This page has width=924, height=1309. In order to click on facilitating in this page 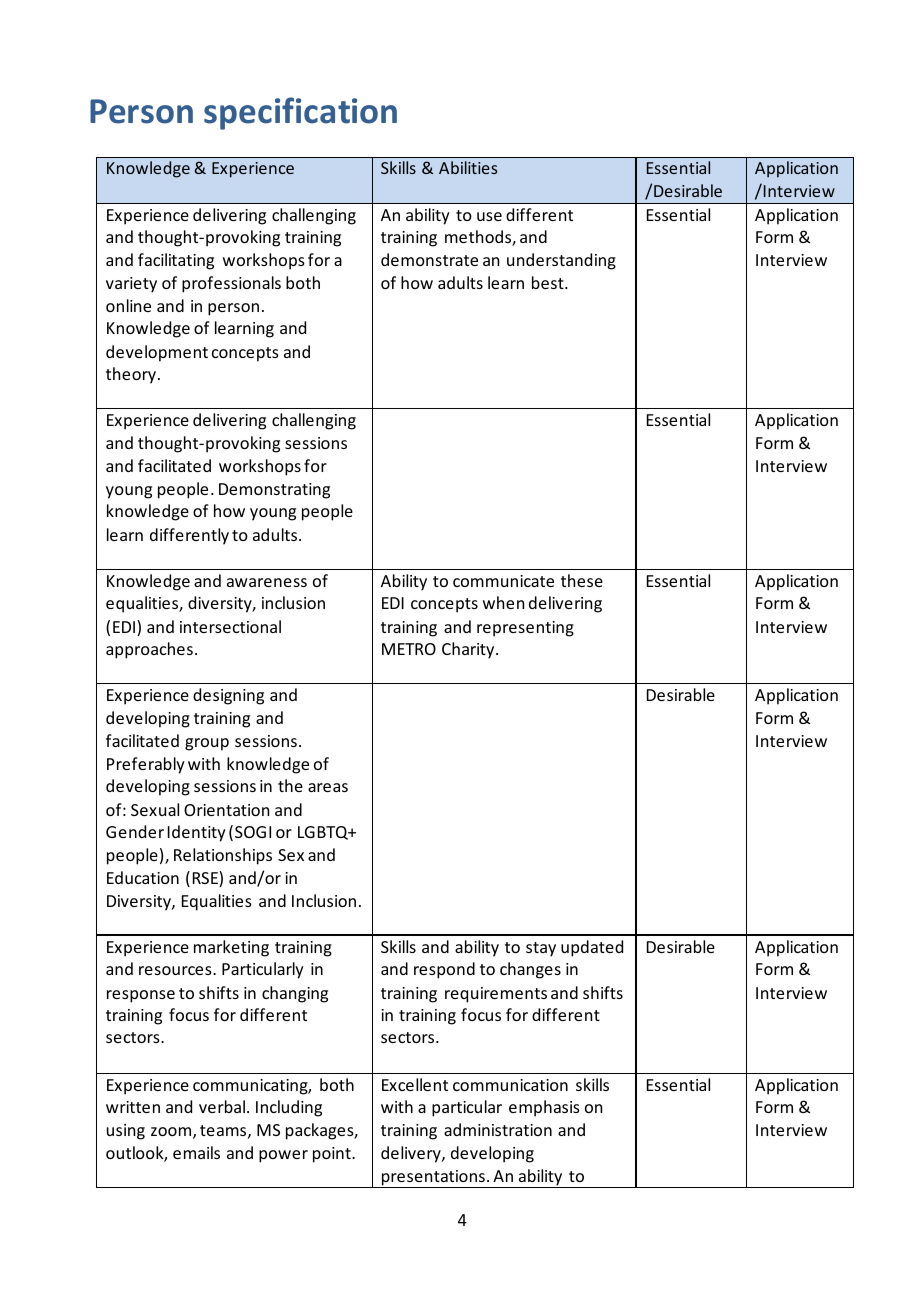, I will do `click(176, 261)`.
